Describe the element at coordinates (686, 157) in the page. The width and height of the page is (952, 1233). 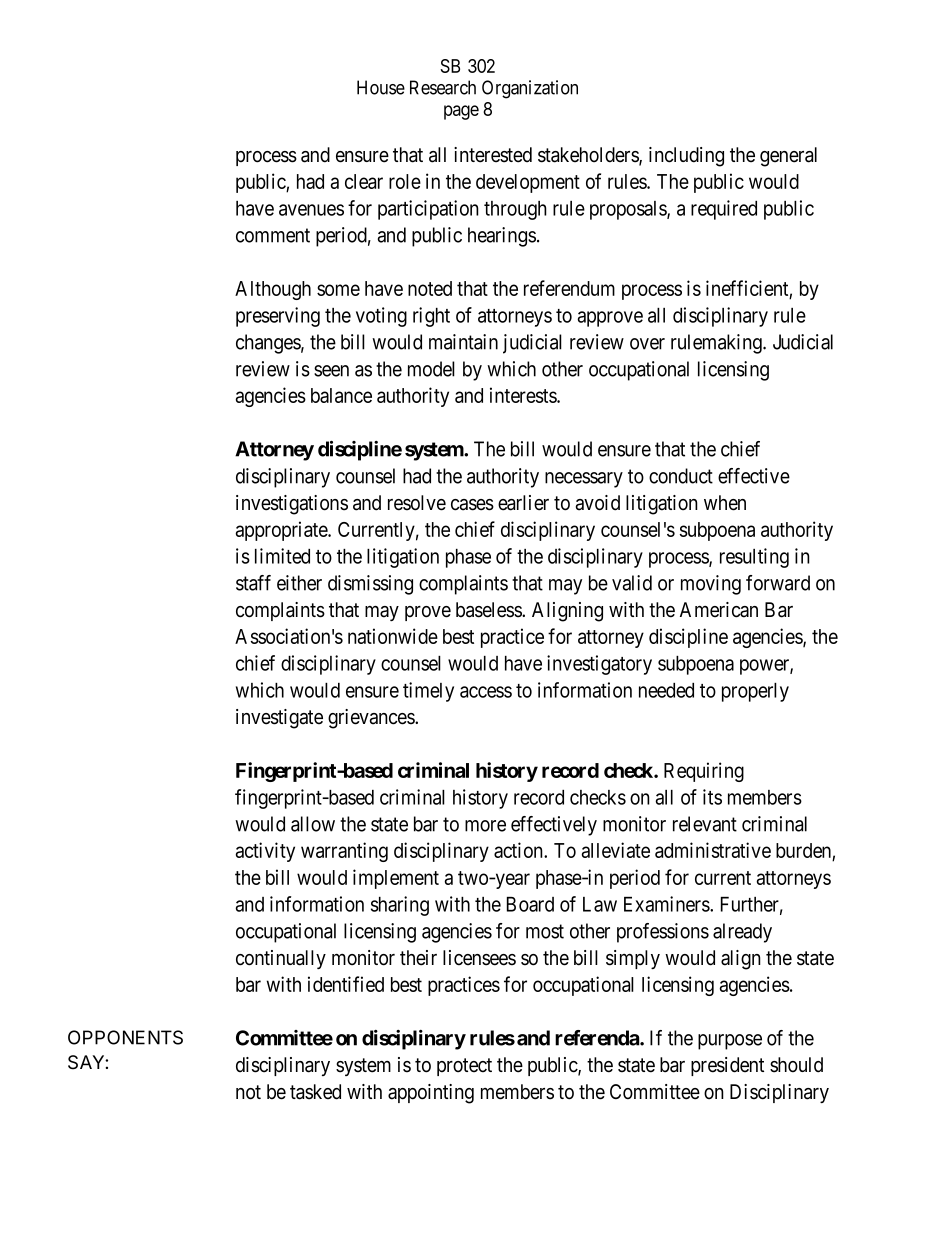
I see `including` at that location.
